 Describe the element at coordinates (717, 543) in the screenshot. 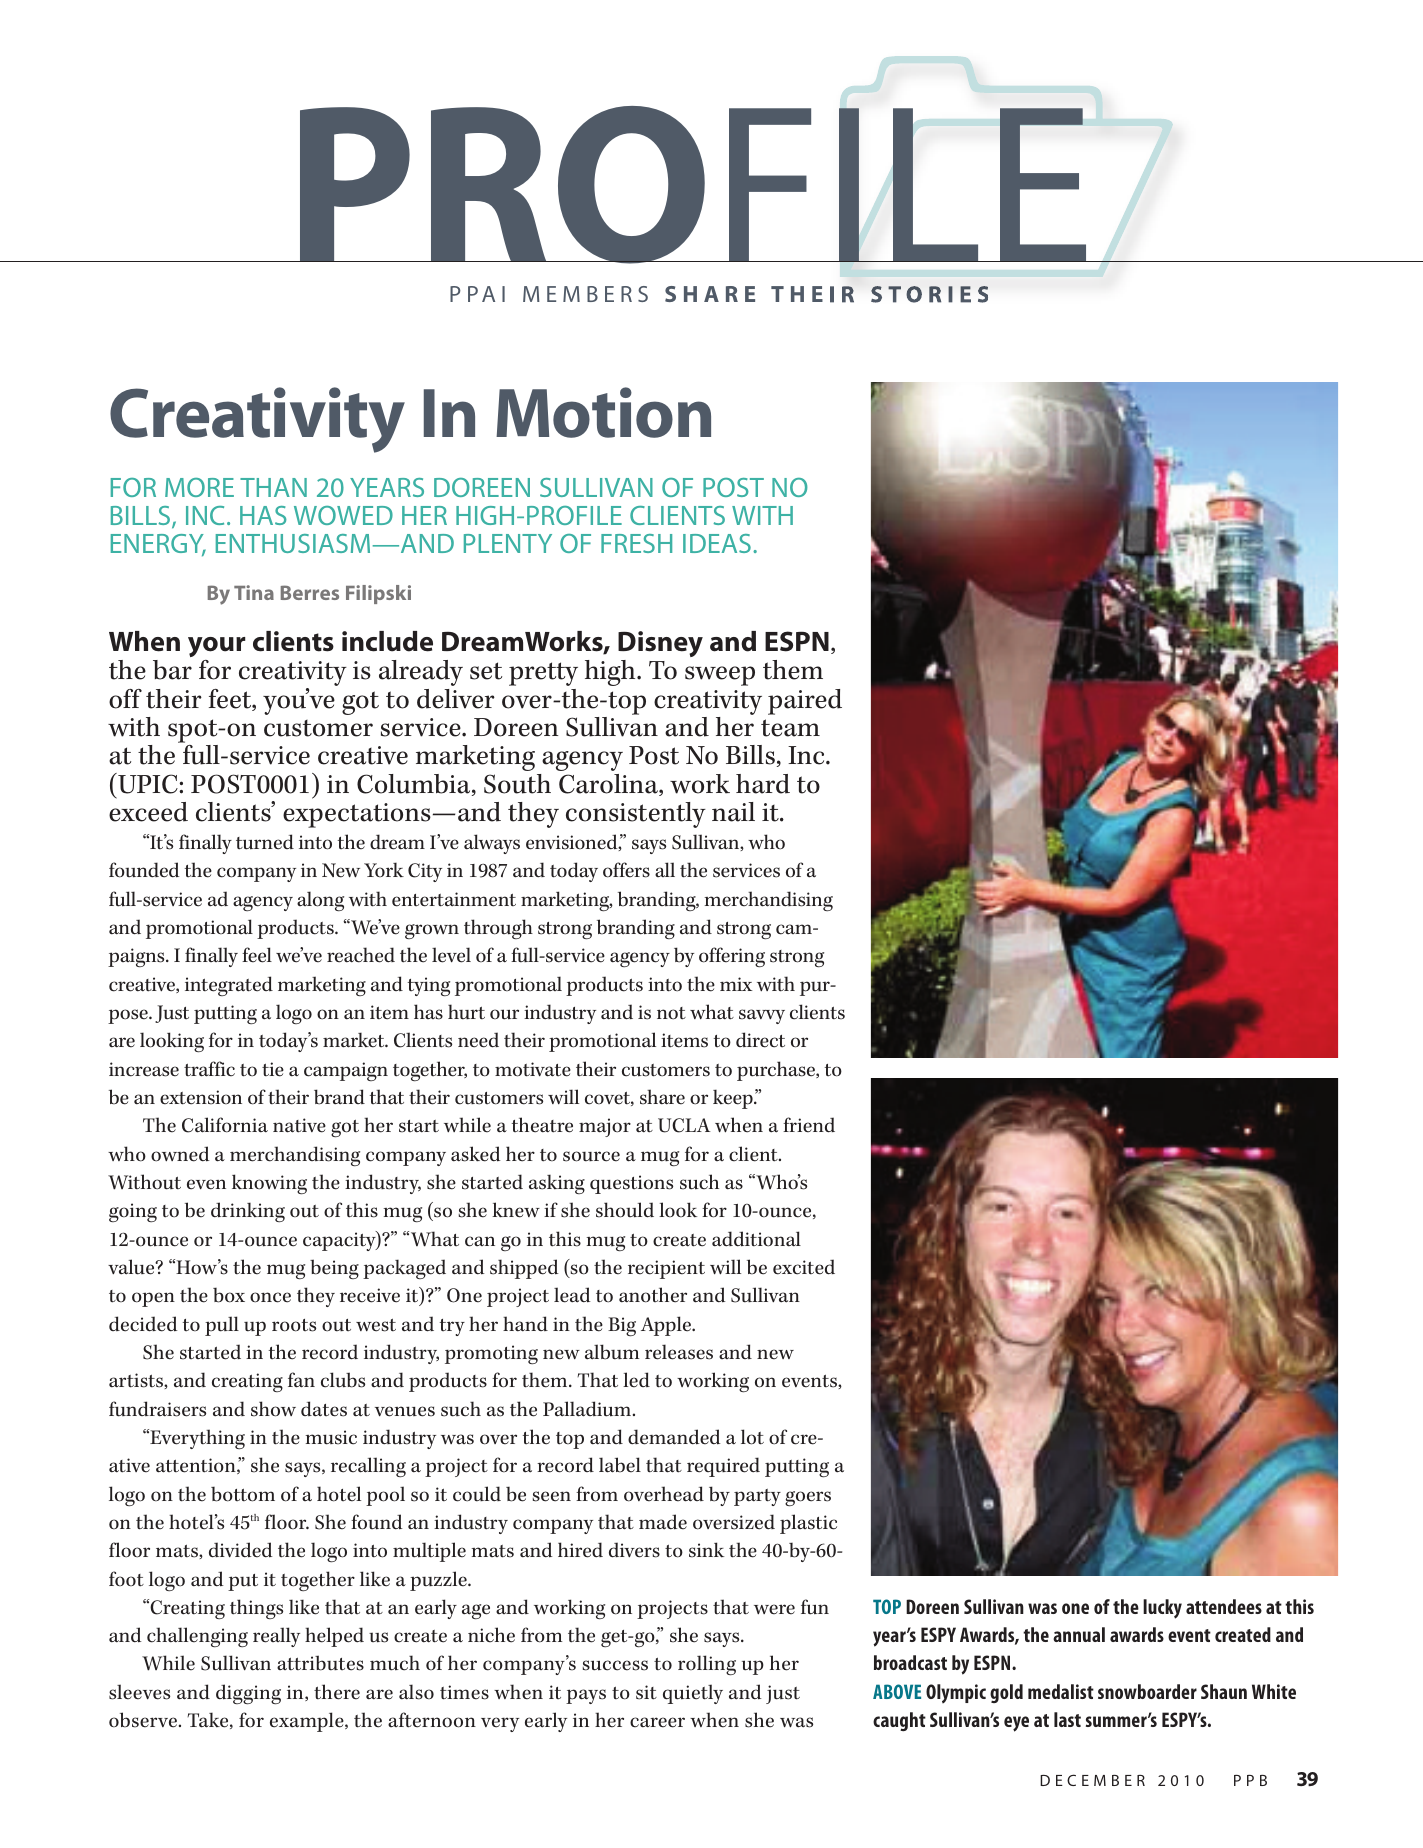

I see `IDEAS` at that location.
